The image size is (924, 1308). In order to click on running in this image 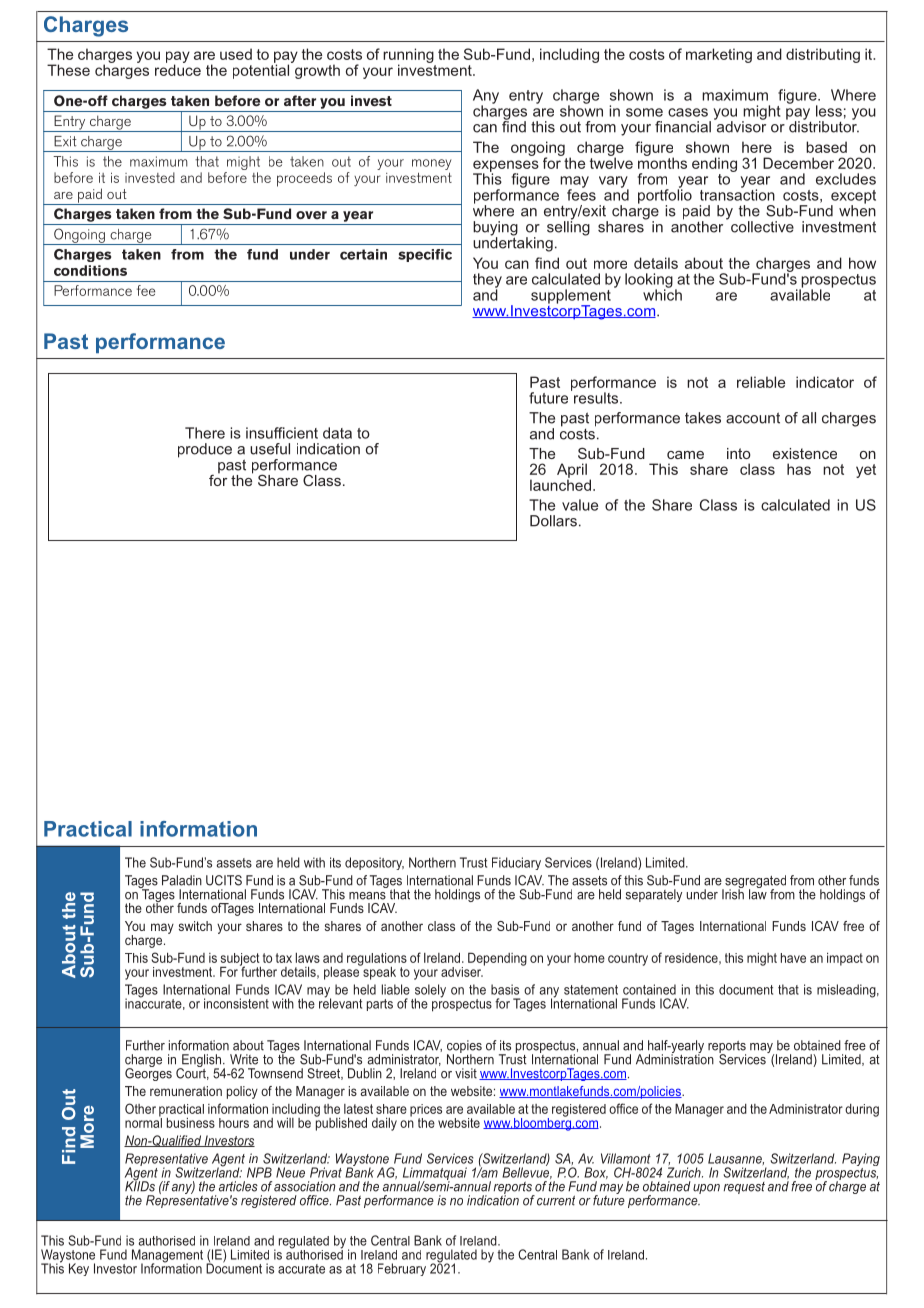, I will do `click(409, 57)`.
